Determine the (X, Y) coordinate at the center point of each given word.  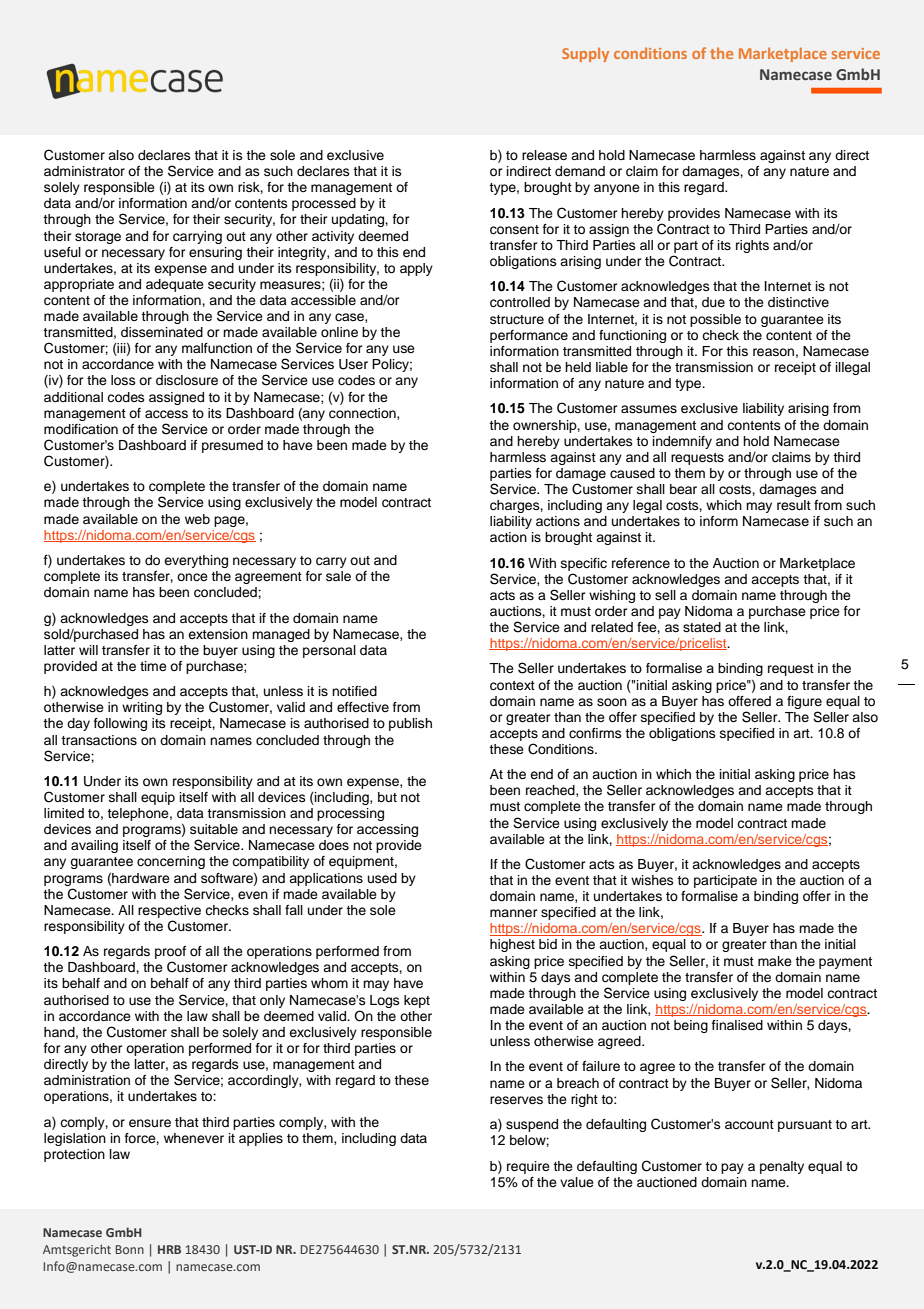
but (387, 797)
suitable (214, 829)
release (544, 155)
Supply (585, 54)
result (794, 505)
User (353, 364)
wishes (652, 880)
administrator (84, 171)
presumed (232, 446)
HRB (169, 1249)
